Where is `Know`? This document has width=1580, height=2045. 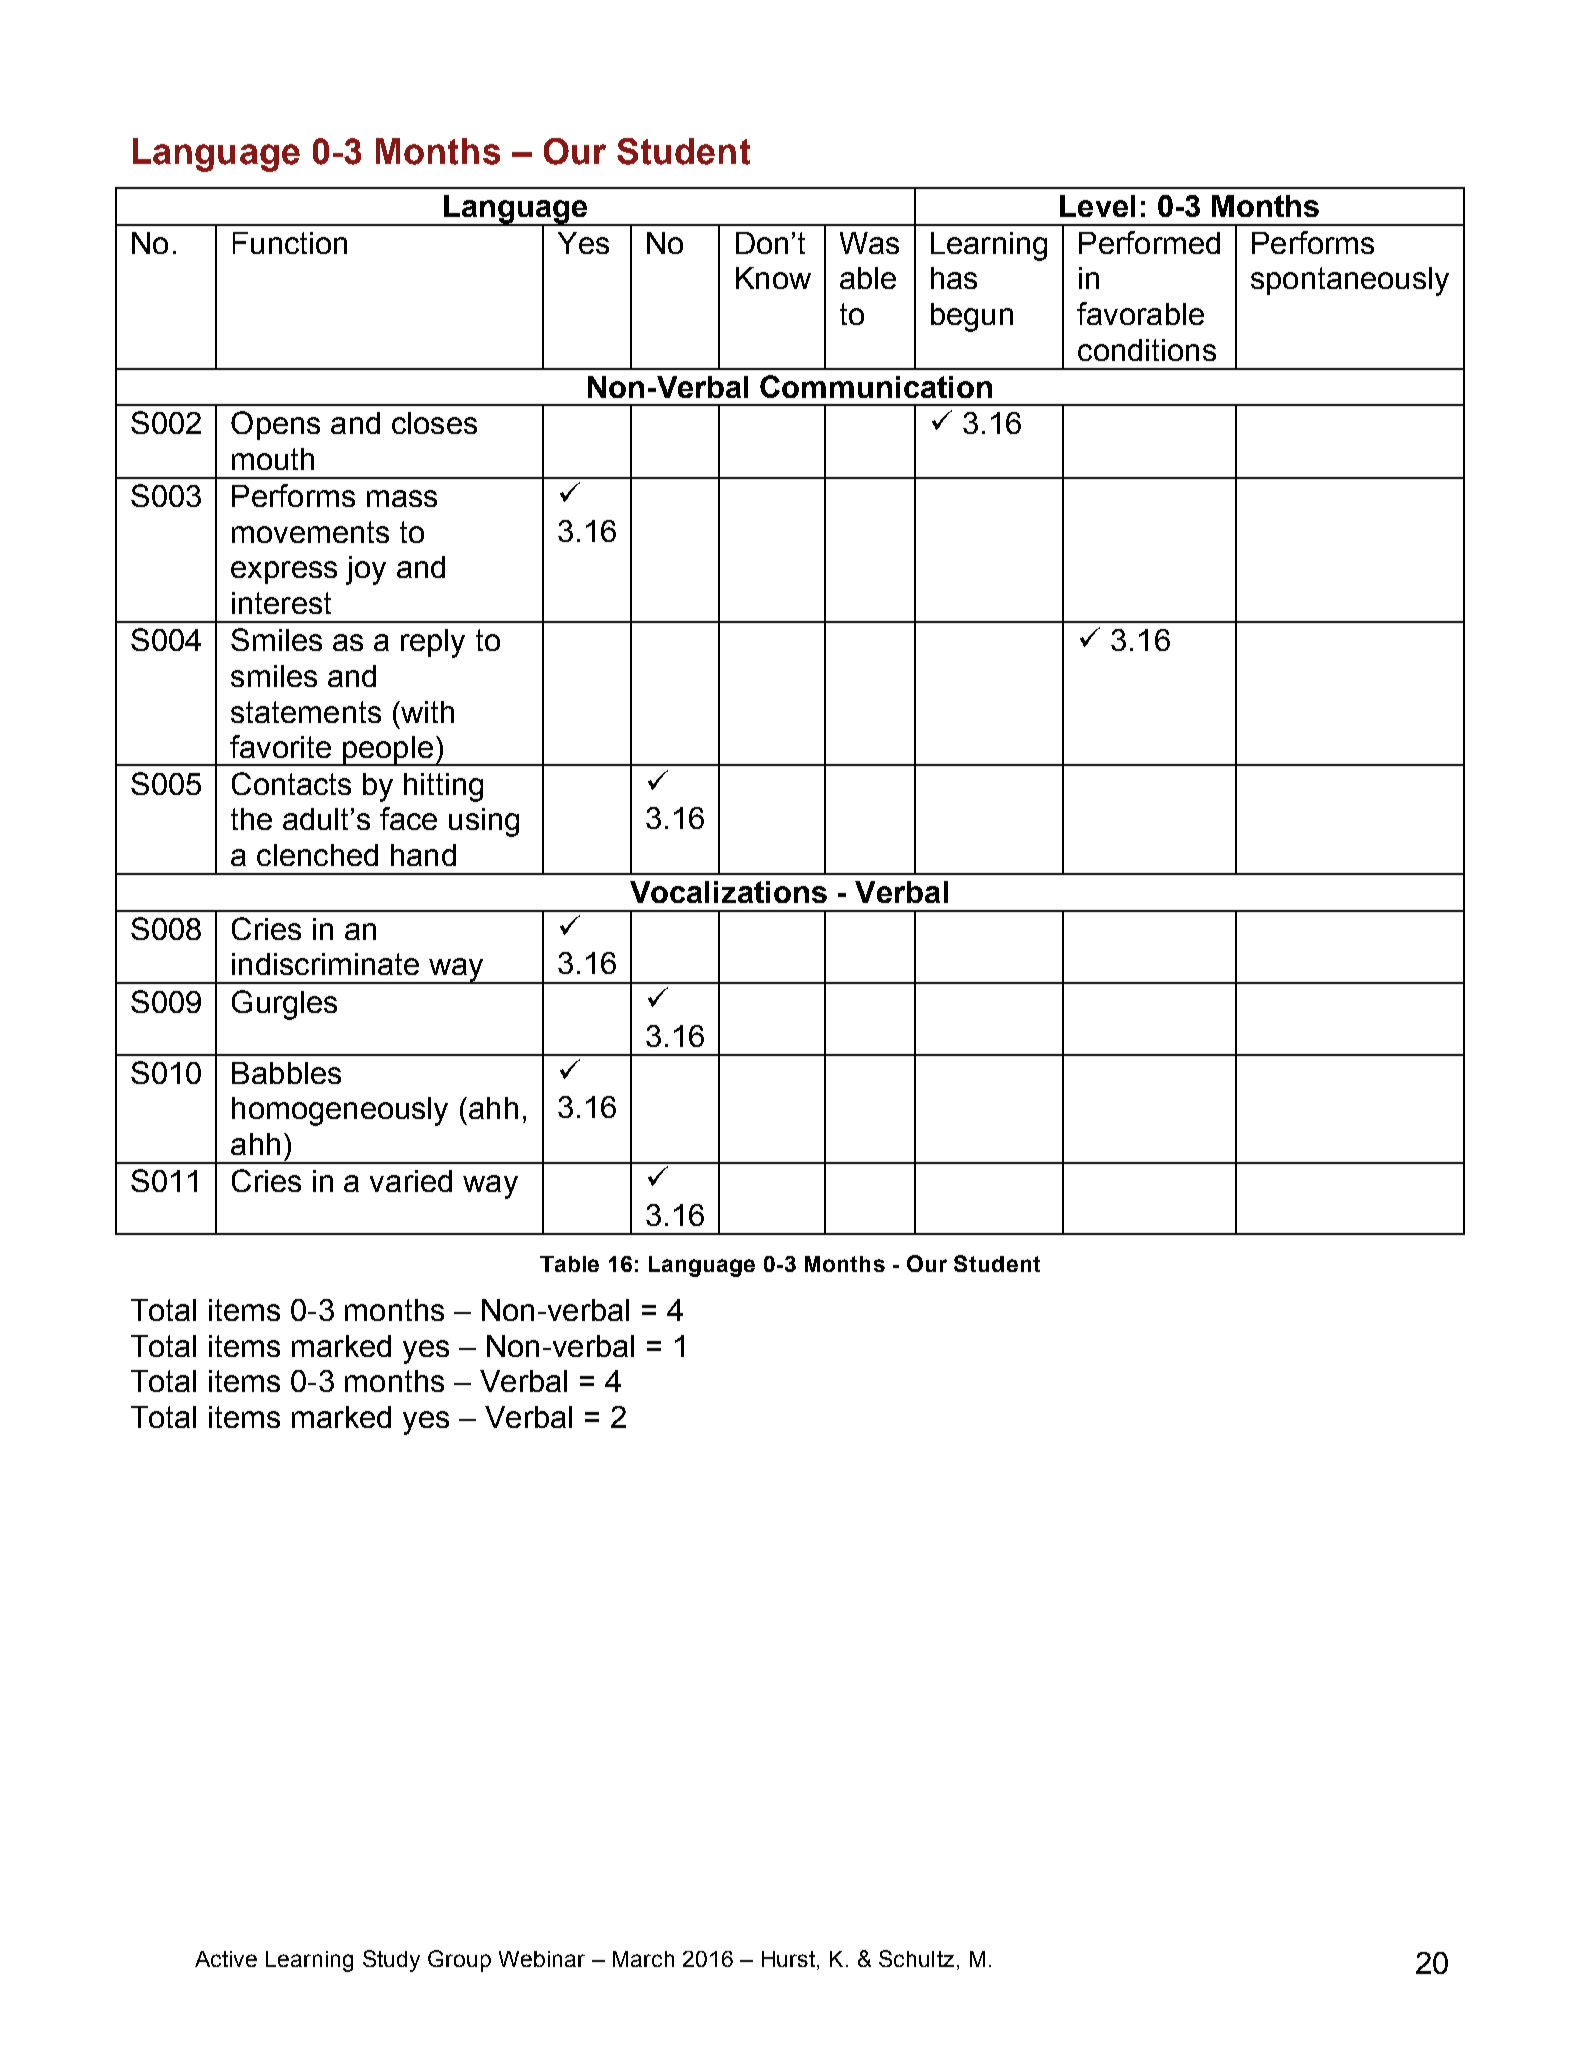 Know is located at coordinates (773, 278).
